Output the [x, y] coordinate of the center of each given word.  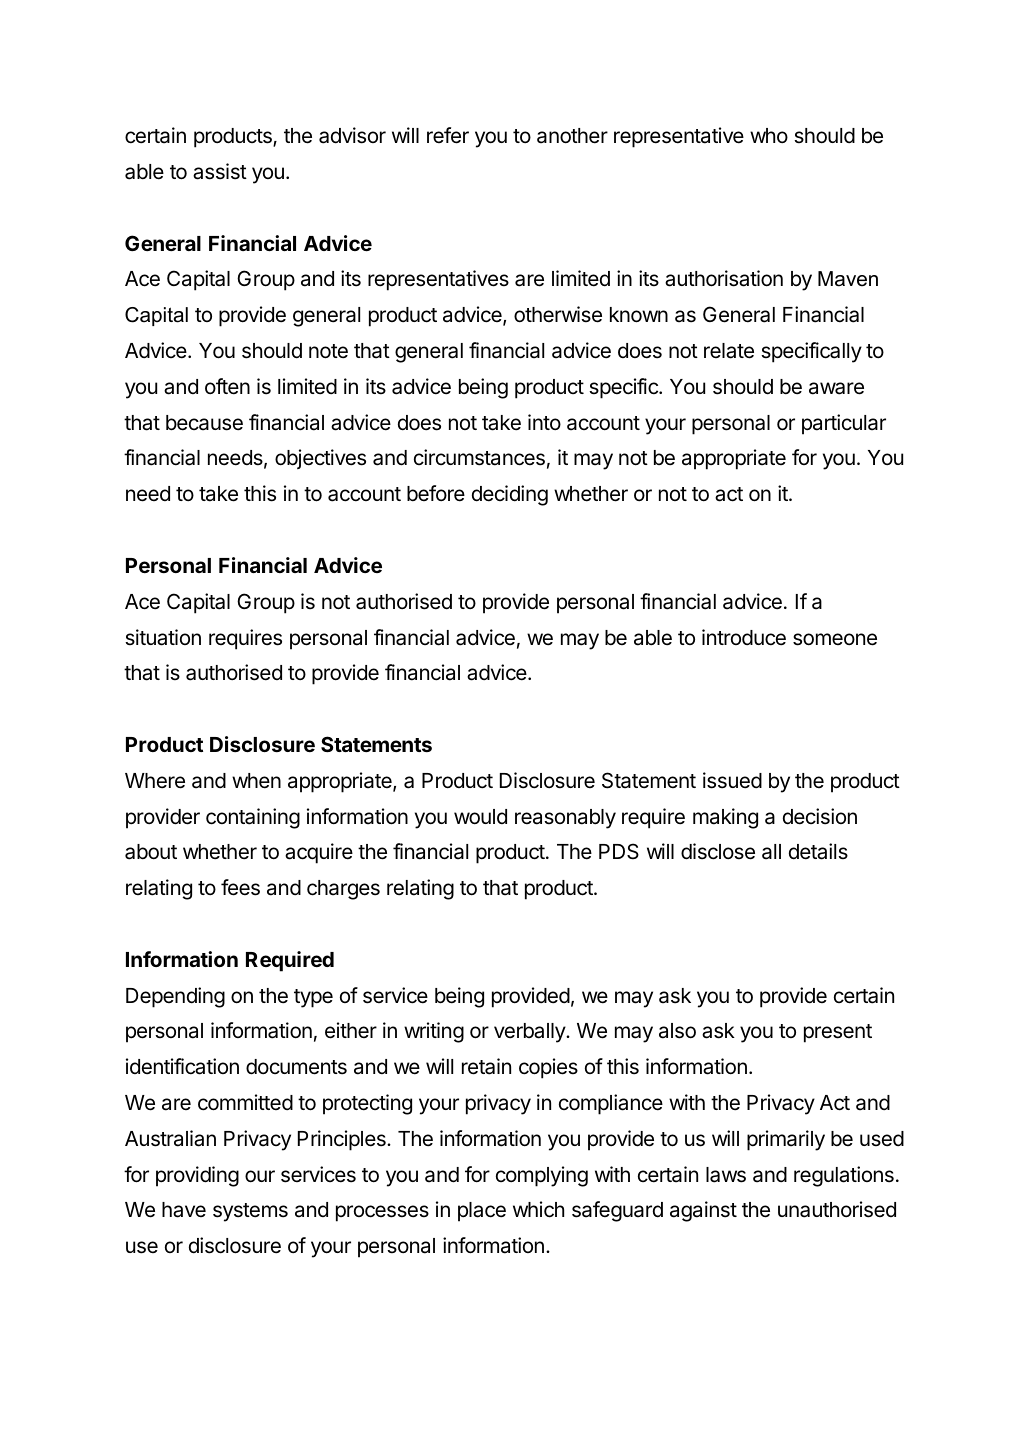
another [572, 136]
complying [542, 1176]
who [769, 135]
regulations [844, 1176]
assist [220, 171]
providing [197, 1176]
